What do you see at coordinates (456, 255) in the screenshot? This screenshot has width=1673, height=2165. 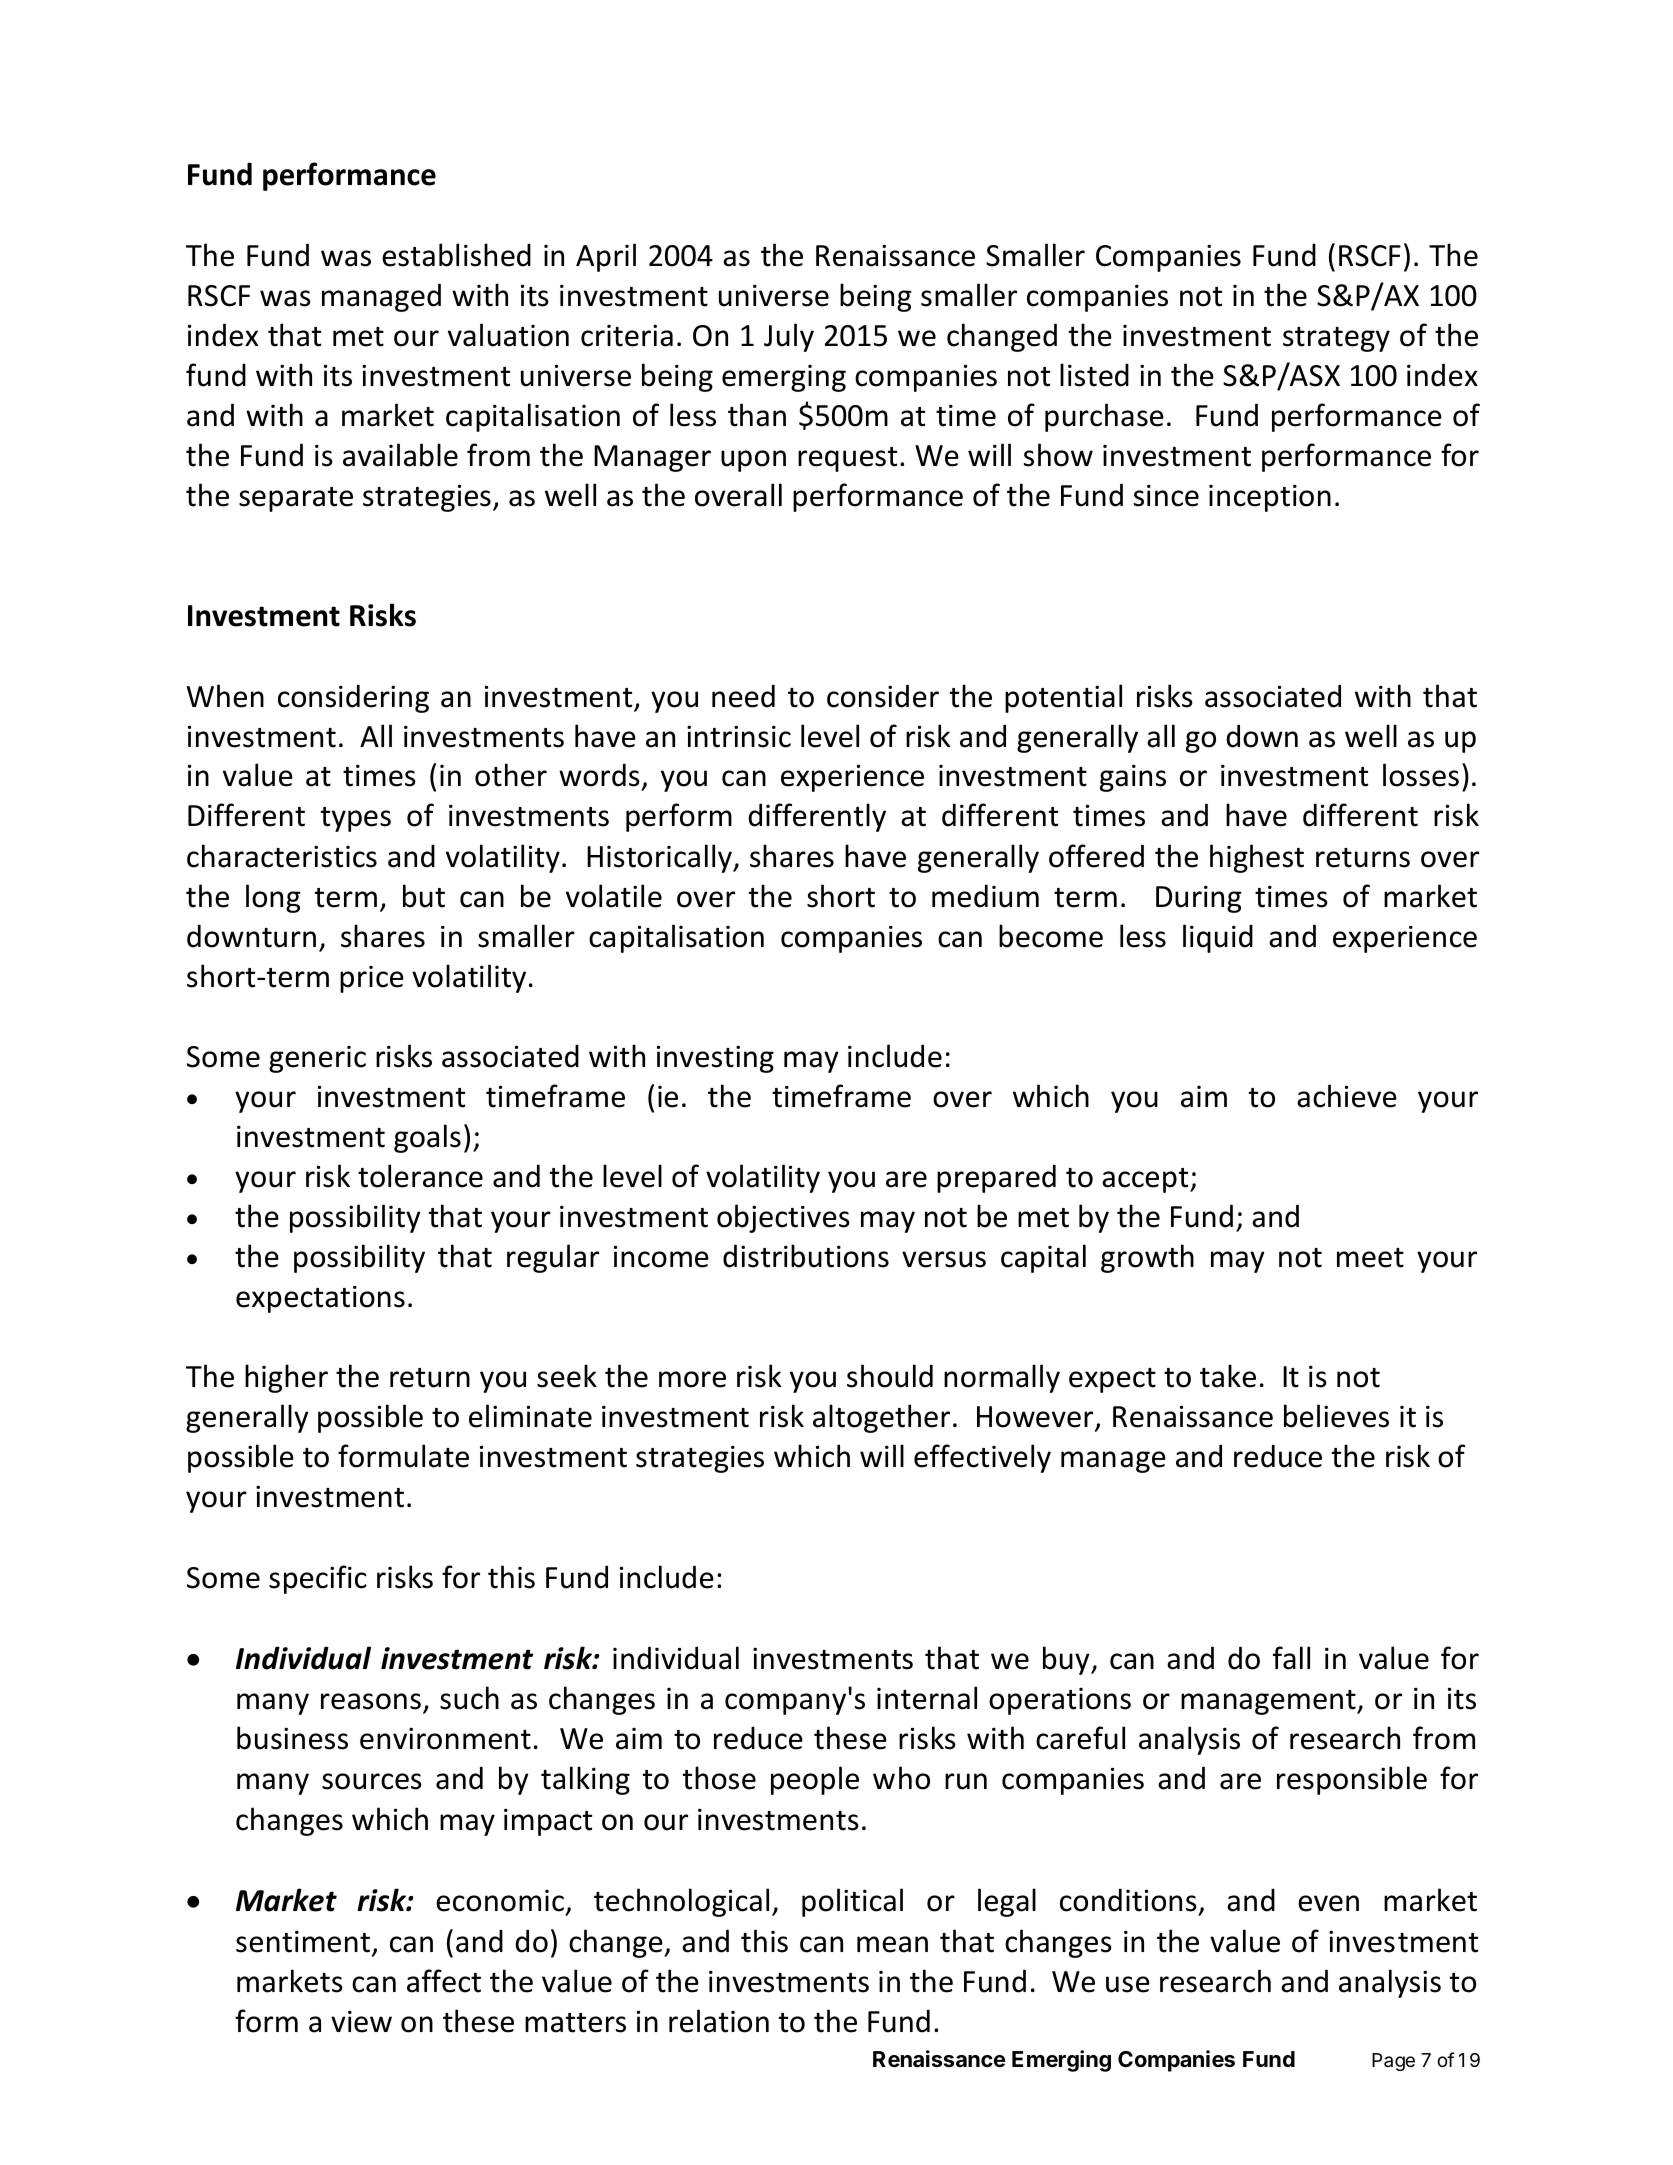 I see `established` at bounding box center [456, 255].
